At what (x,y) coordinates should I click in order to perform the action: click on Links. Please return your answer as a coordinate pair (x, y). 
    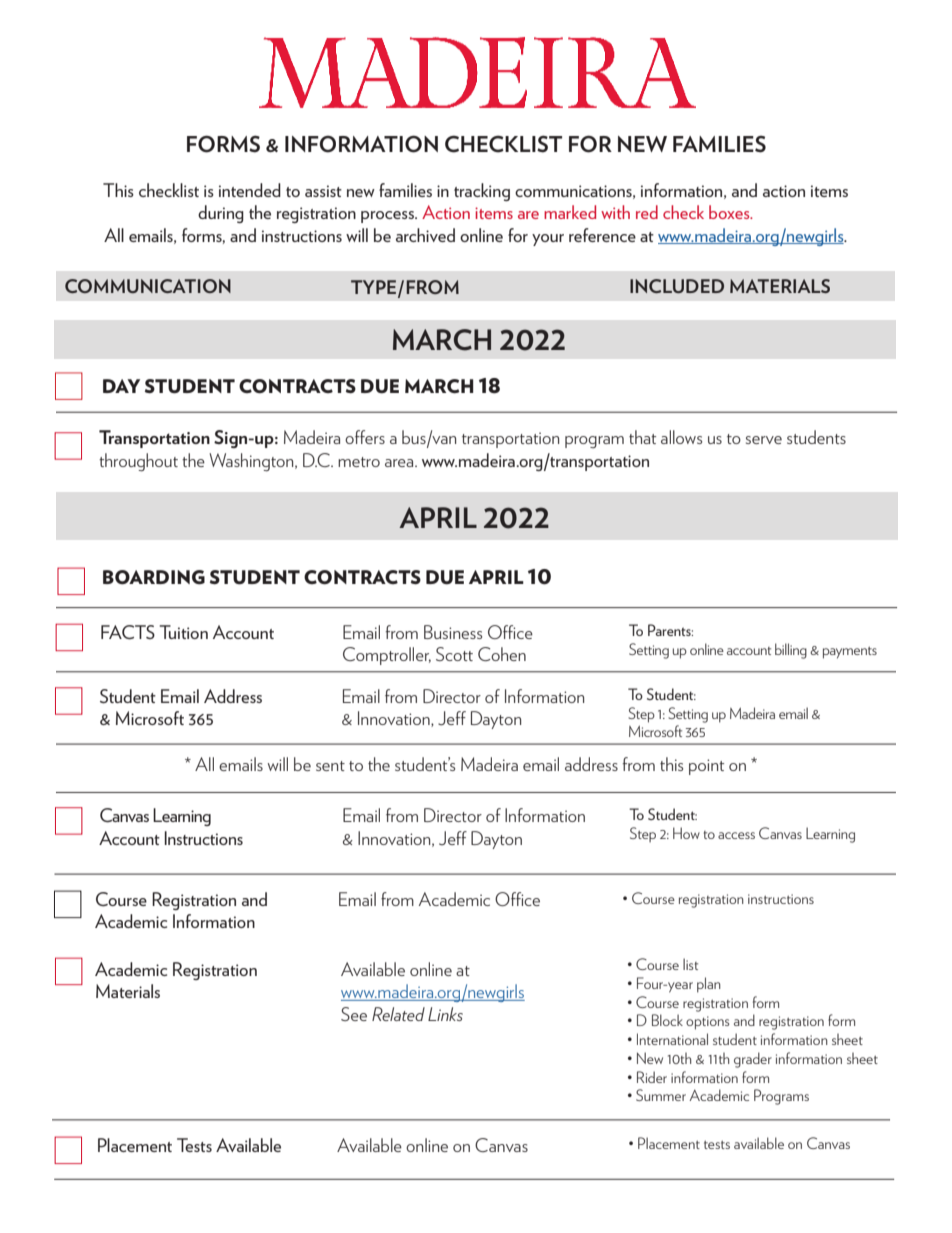
    Looking at the image, I should click on (445, 1014).
